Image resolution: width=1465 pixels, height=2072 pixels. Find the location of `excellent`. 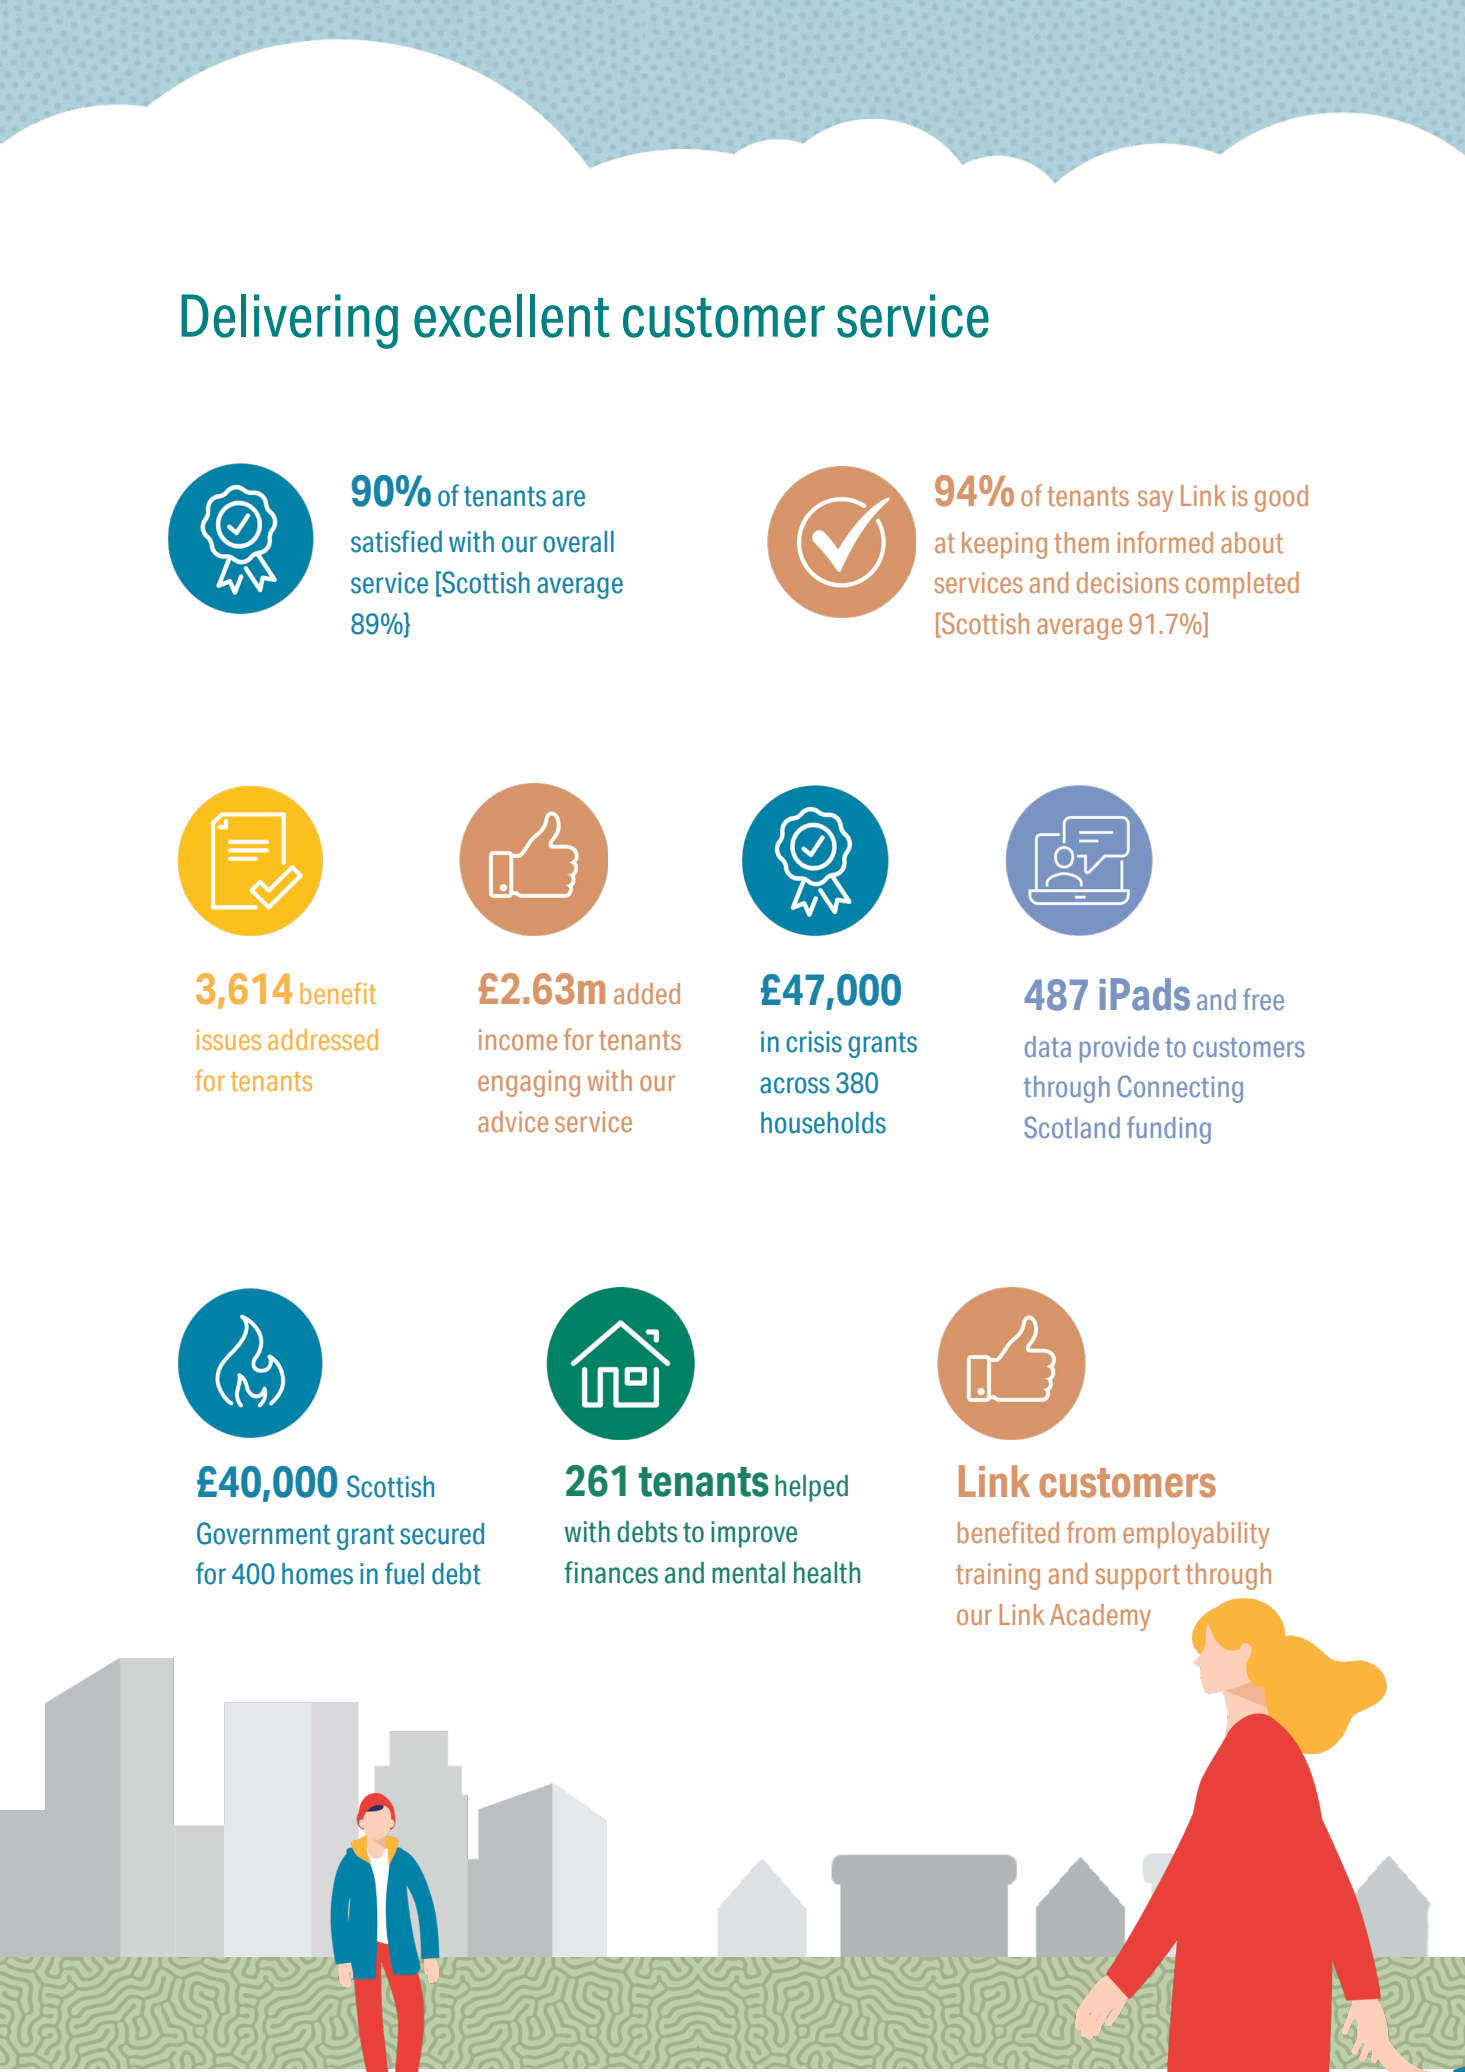

excellent is located at coordinates (512, 316).
